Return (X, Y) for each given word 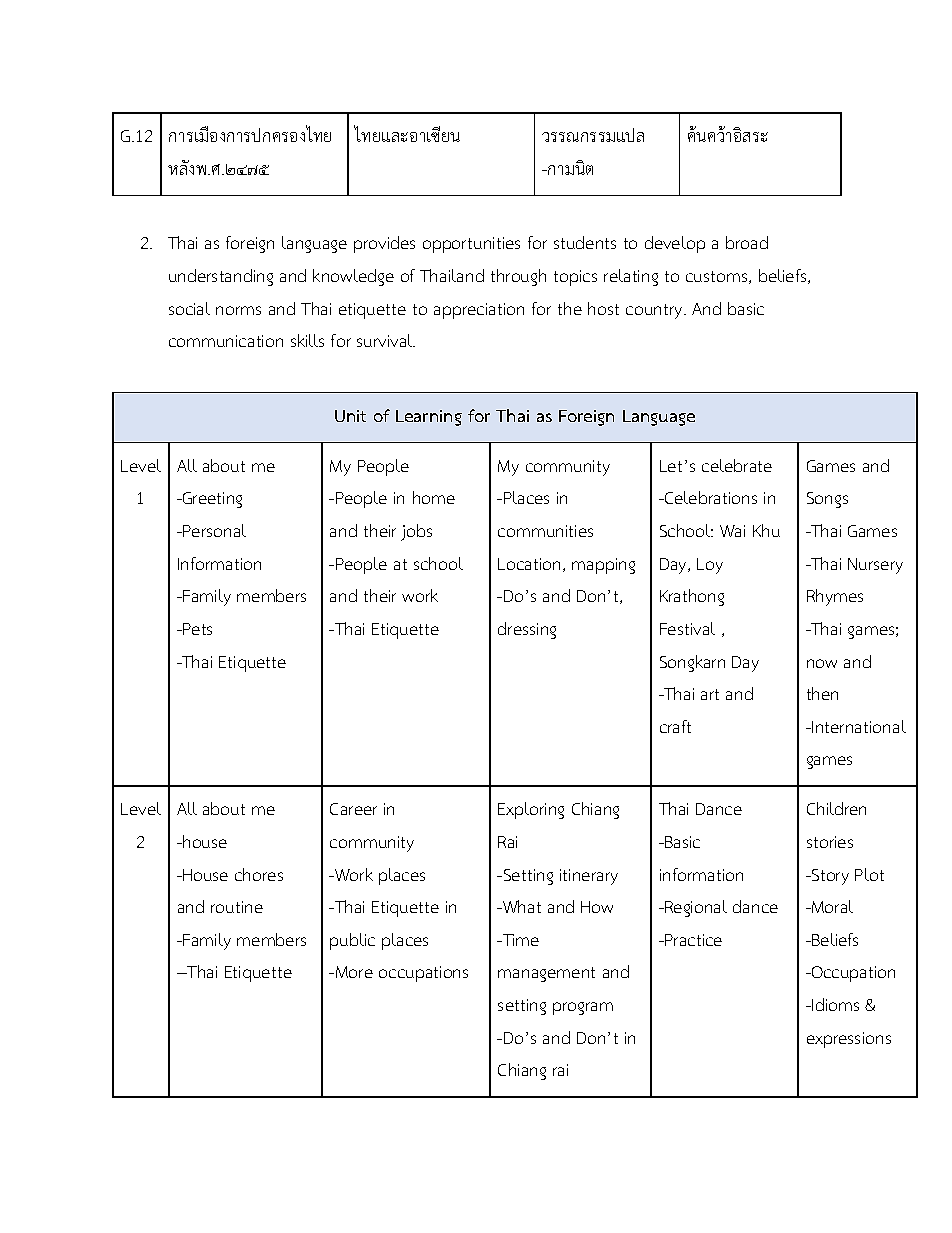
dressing (527, 630)
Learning (429, 418)
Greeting (211, 500)
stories (830, 842)
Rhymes (835, 597)
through (518, 277)
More (354, 972)
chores (259, 874)
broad (747, 242)
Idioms (834, 1004)
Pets (196, 629)
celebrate (737, 465)
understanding (221, 277)
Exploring (531, 810)
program (583, 1008)
